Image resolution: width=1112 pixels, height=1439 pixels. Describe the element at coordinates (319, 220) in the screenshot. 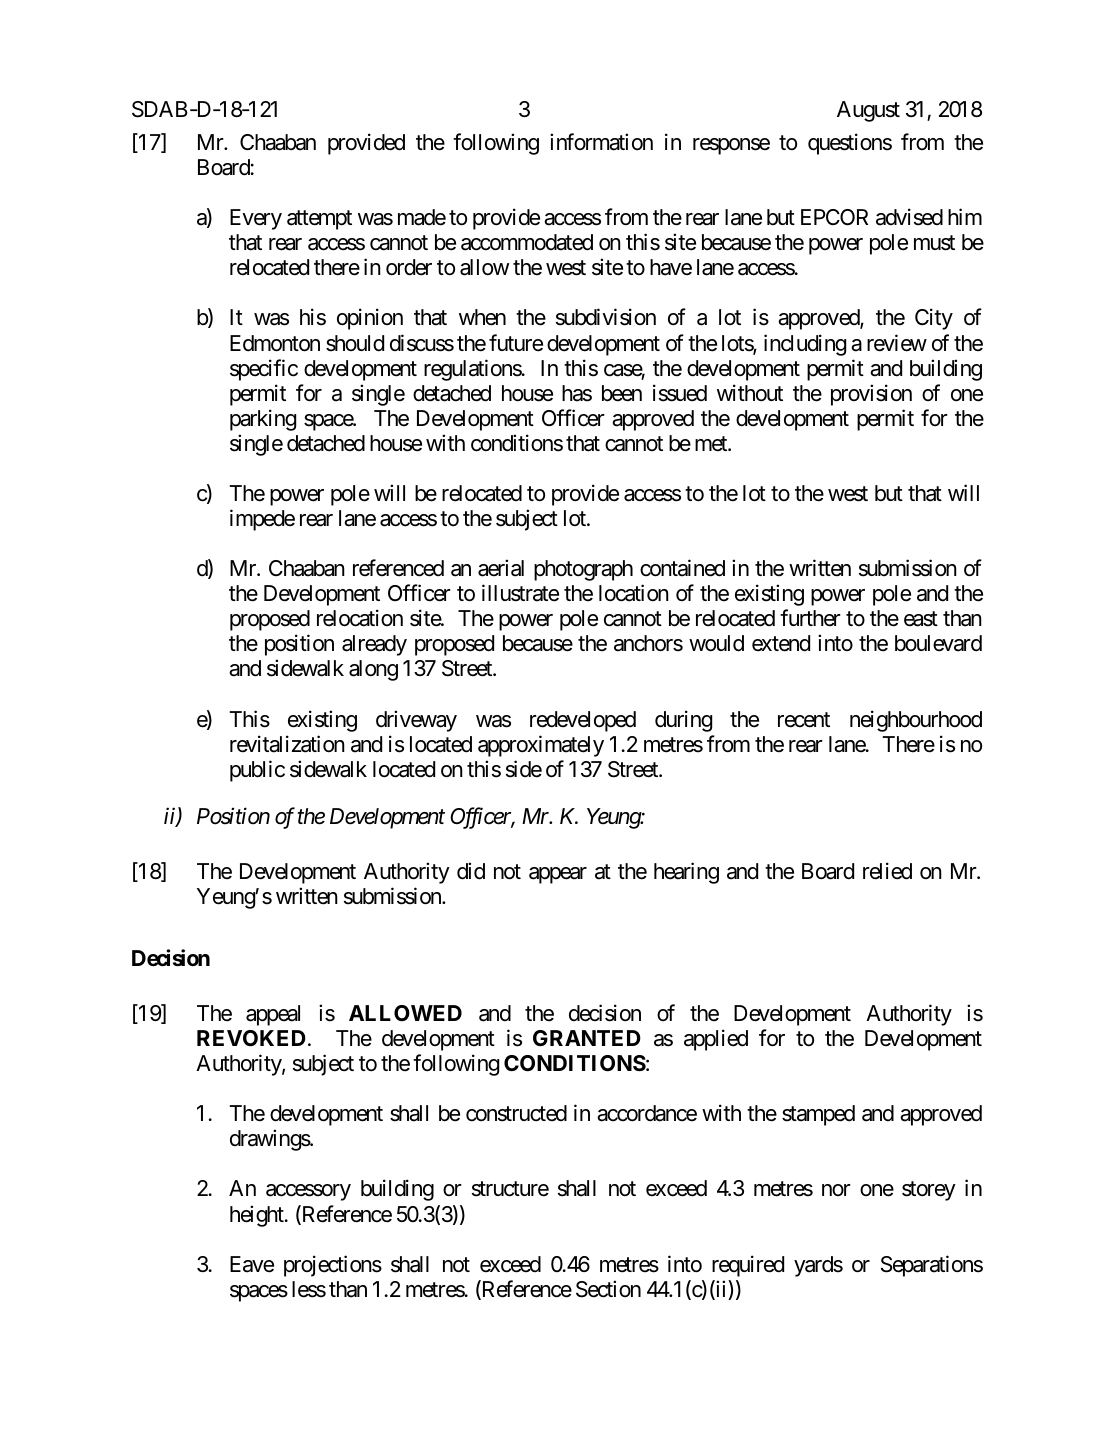

I see `attempt` at that location.
